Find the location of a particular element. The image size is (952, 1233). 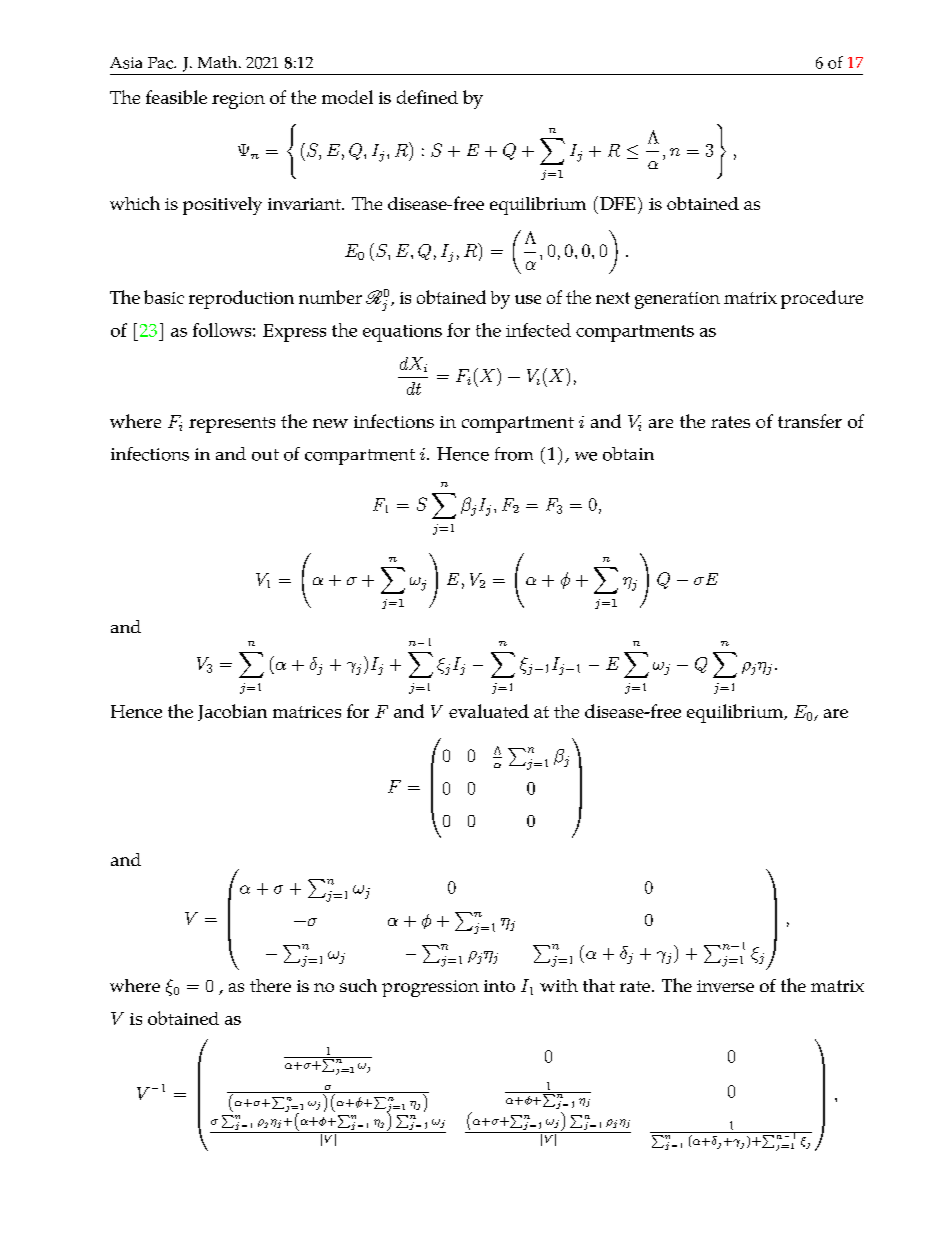

region is located at coordinates (238, 100).
